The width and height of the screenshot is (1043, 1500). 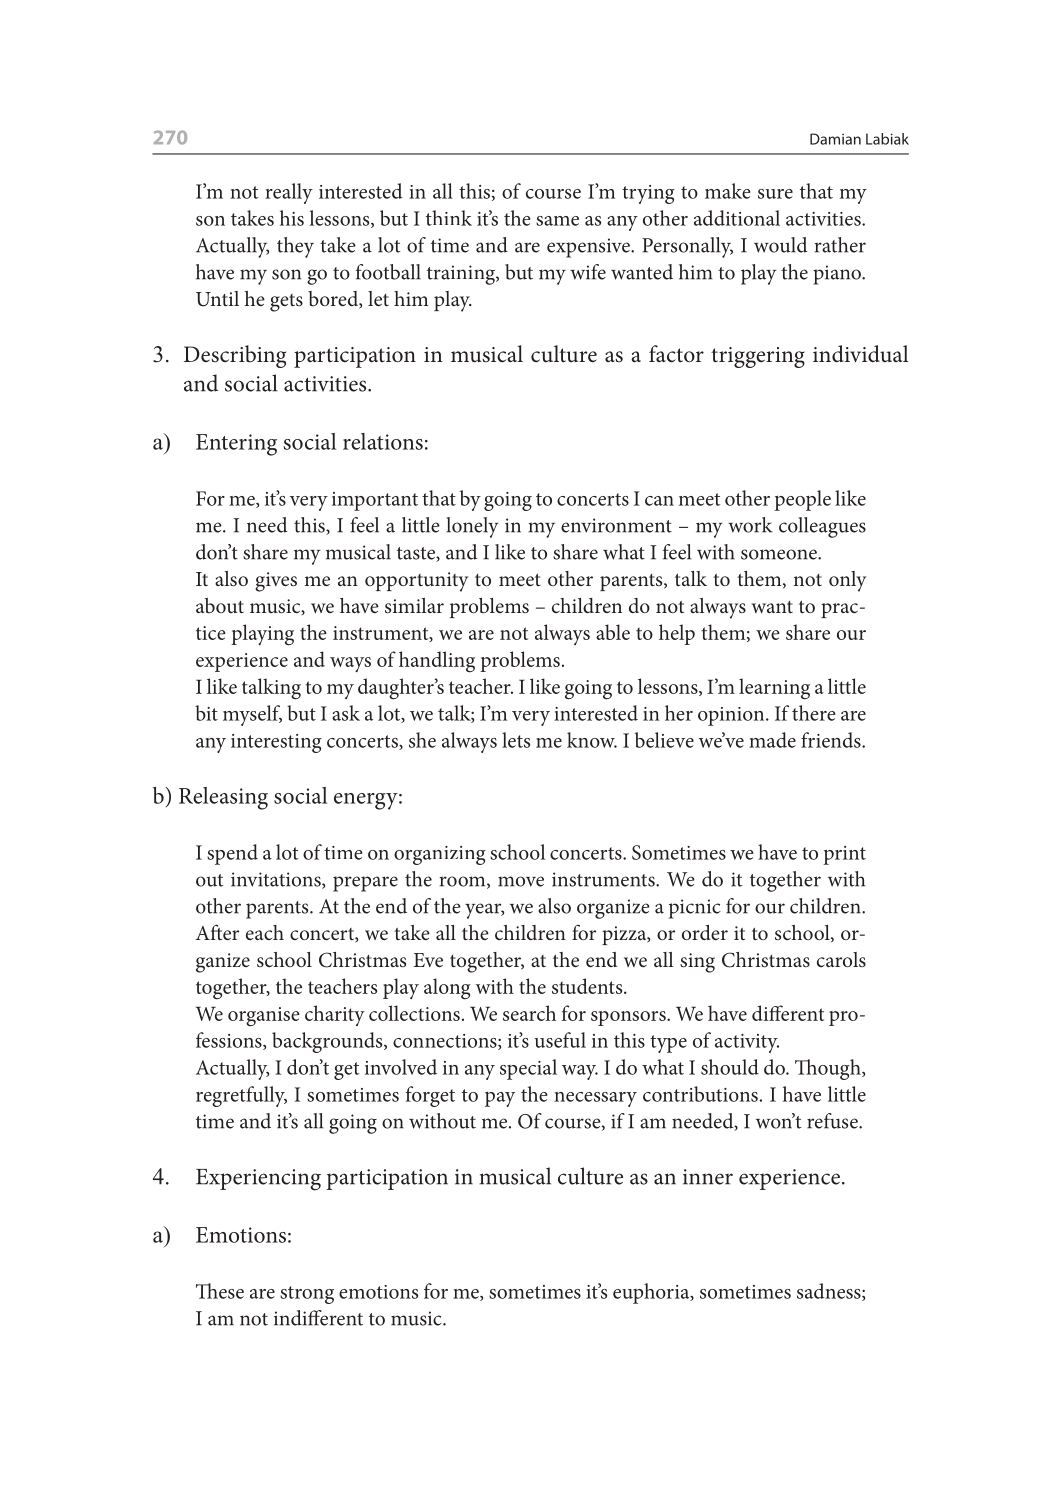 What do you see at coordinates (802, 500) in the screenshot?
I see `people` at bounding box center [802, 500].
